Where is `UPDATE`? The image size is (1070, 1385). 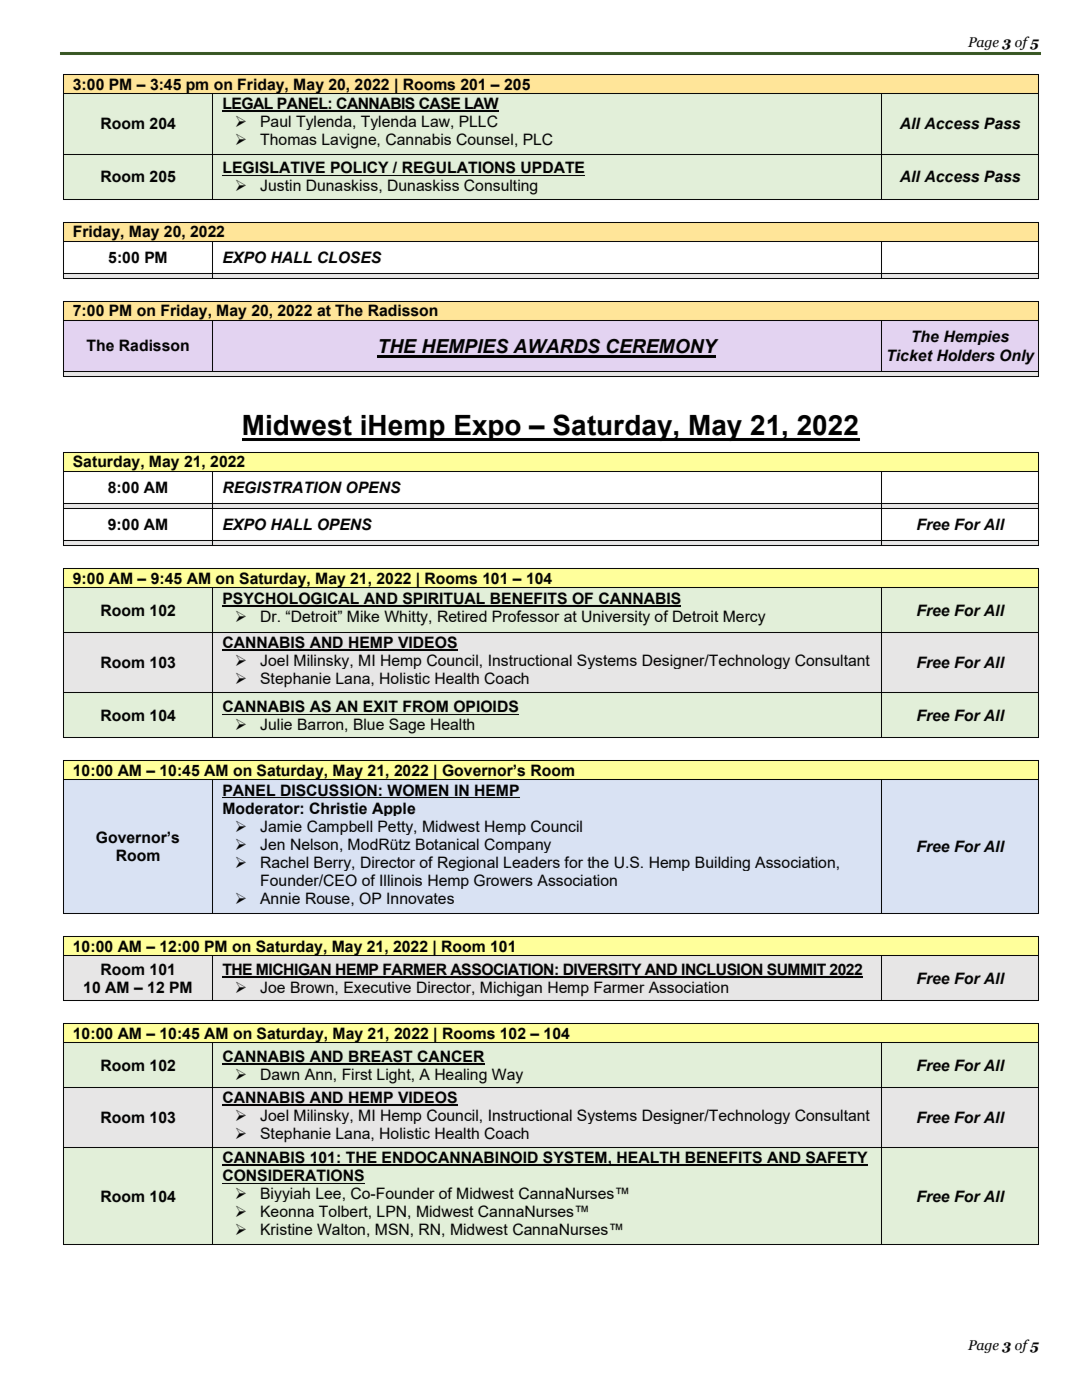
UPDATE is located at coordinates (552, 168).
